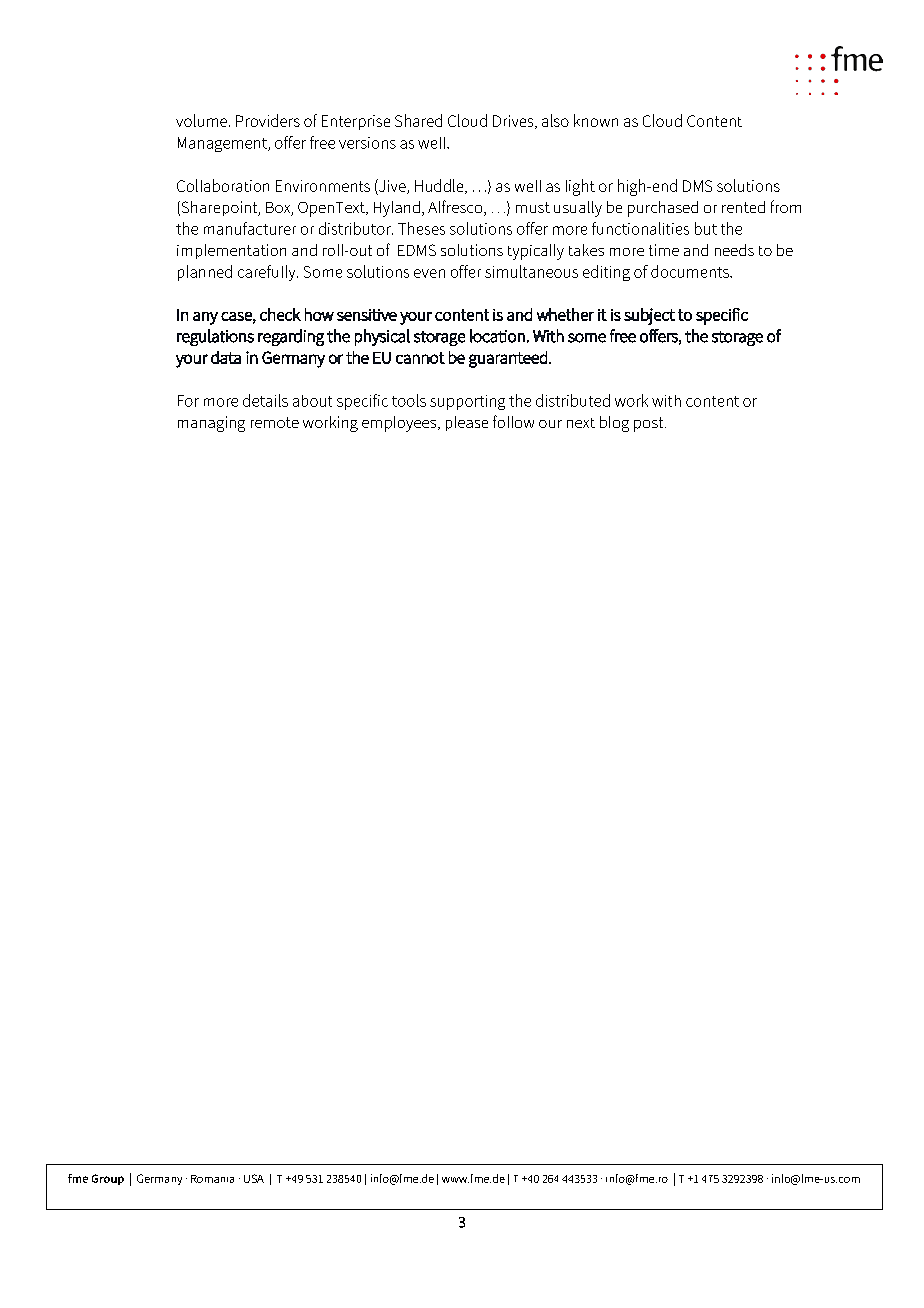  Describe the element at coordinates (440, 186) in the image. I see `Huddle` at that location.
